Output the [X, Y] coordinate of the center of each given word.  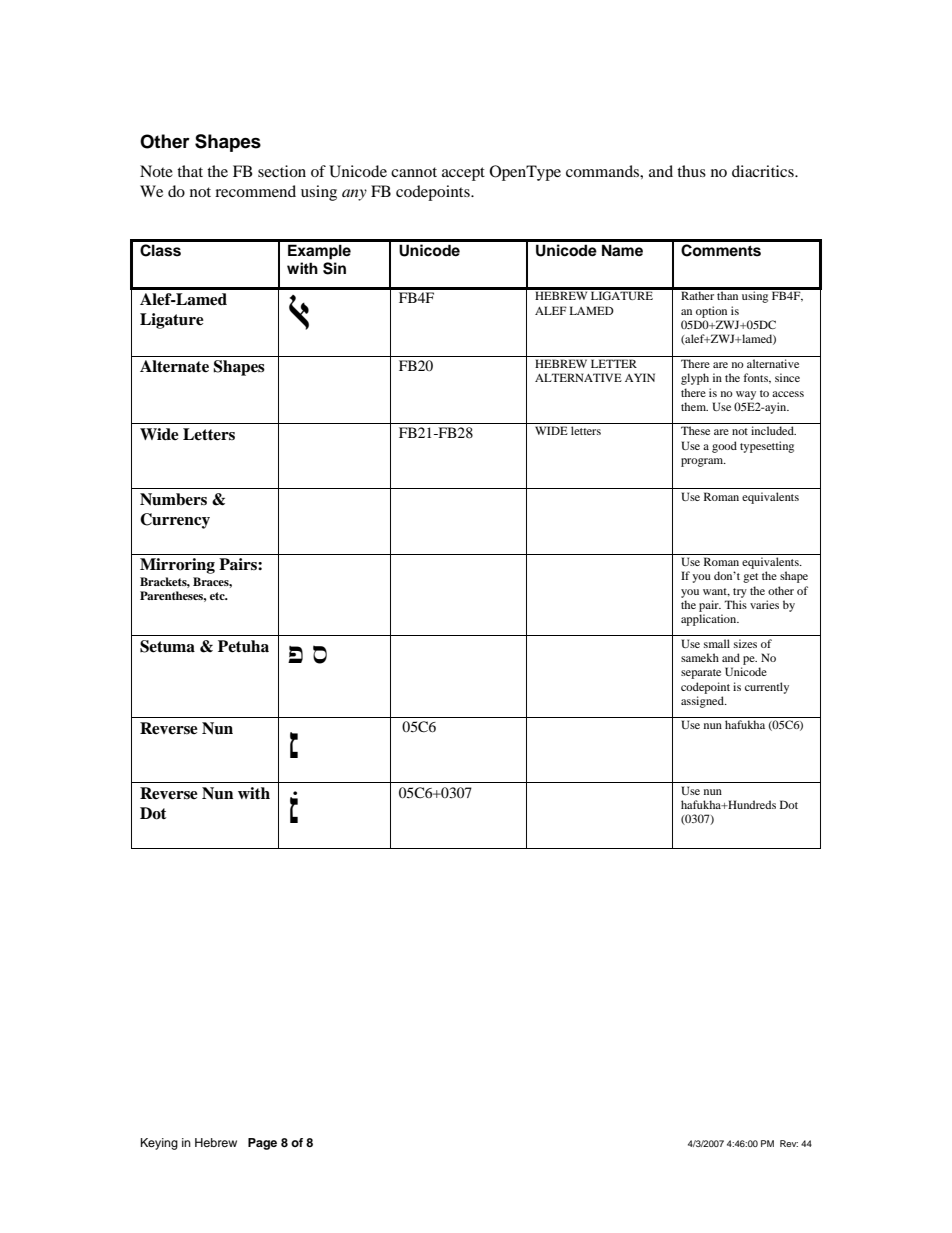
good [724, 447]
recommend [255, 191]
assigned [703, 702]
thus [691, 171]
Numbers [173, 499]
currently [767, 688]
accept [463, 174]
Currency [175, 521]
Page [262, 1144]
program [703, 462]
